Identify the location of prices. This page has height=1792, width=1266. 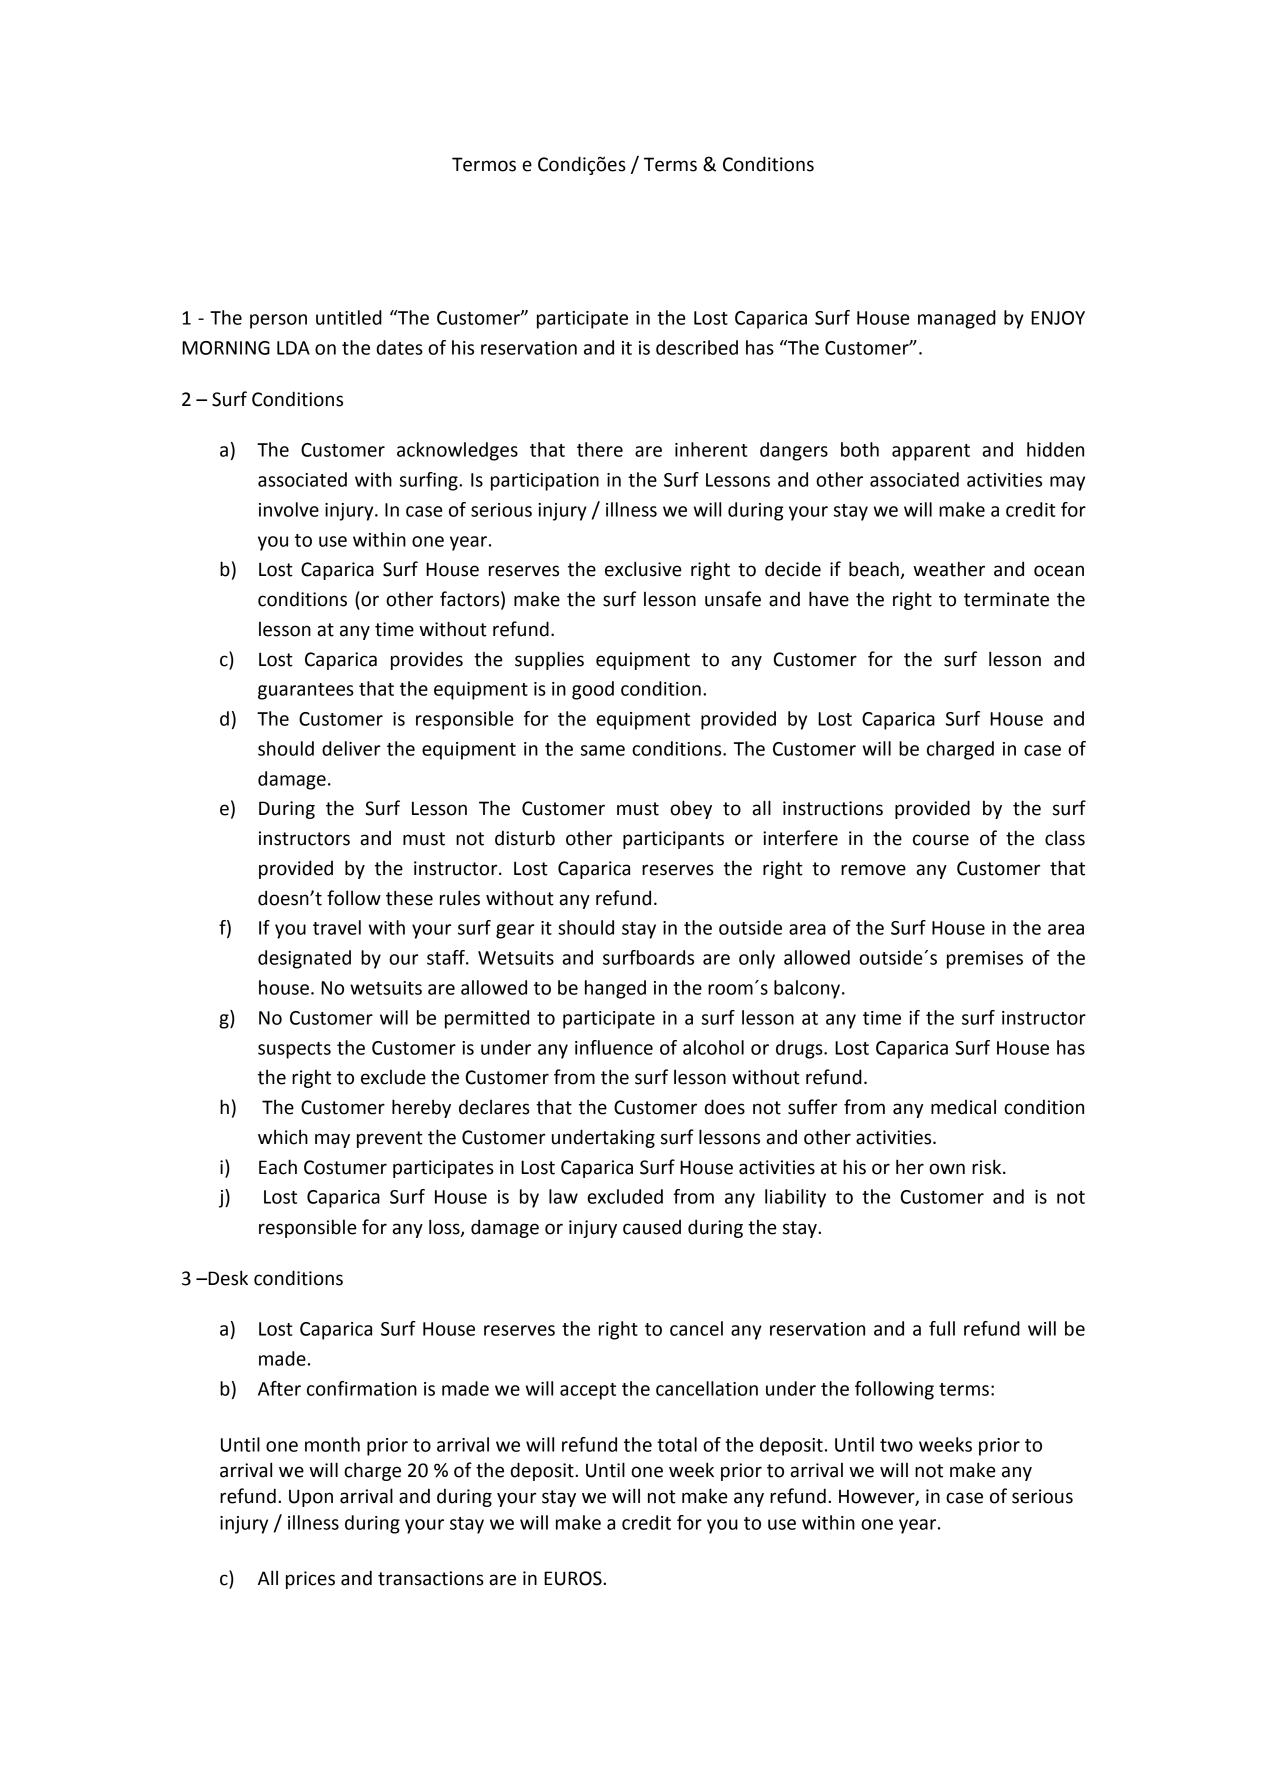
(310, 1580).
